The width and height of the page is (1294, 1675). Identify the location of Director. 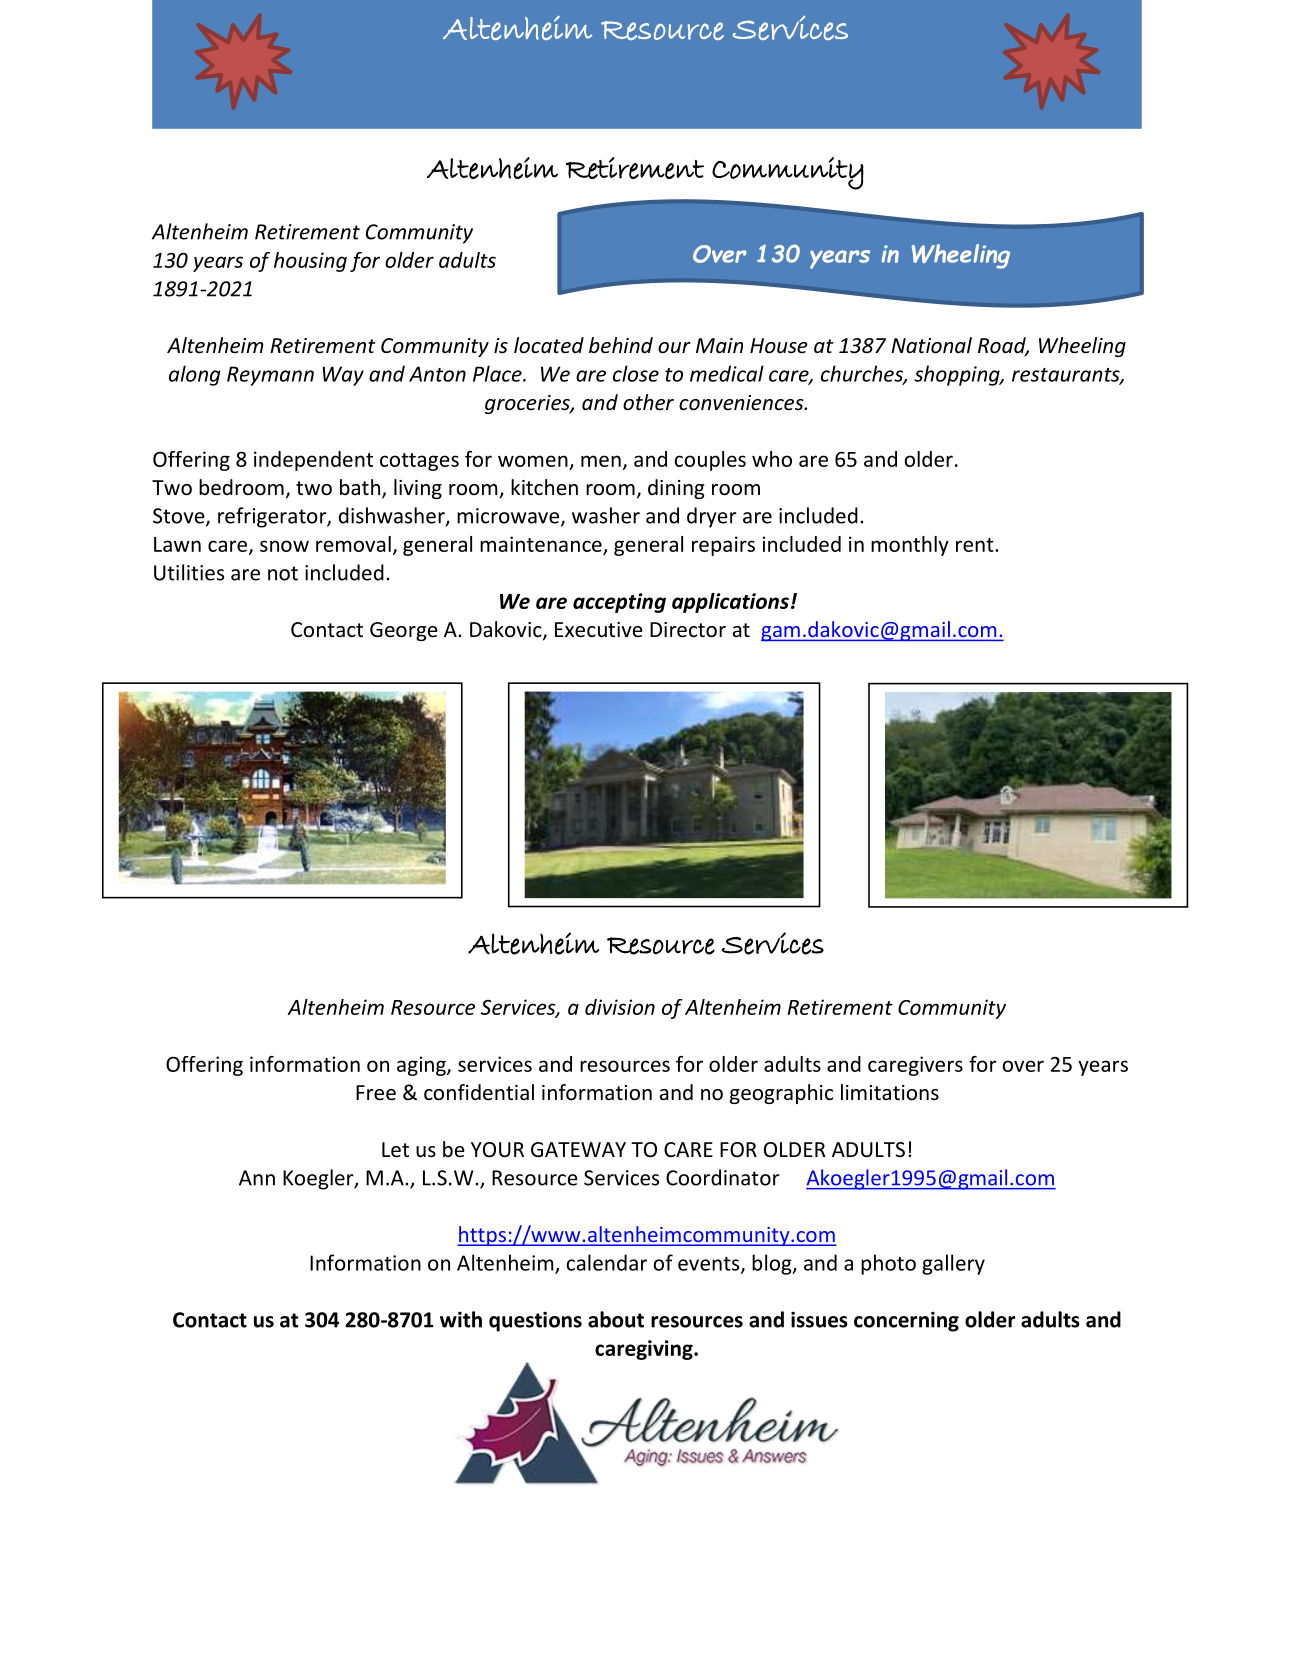
(688, 630).
